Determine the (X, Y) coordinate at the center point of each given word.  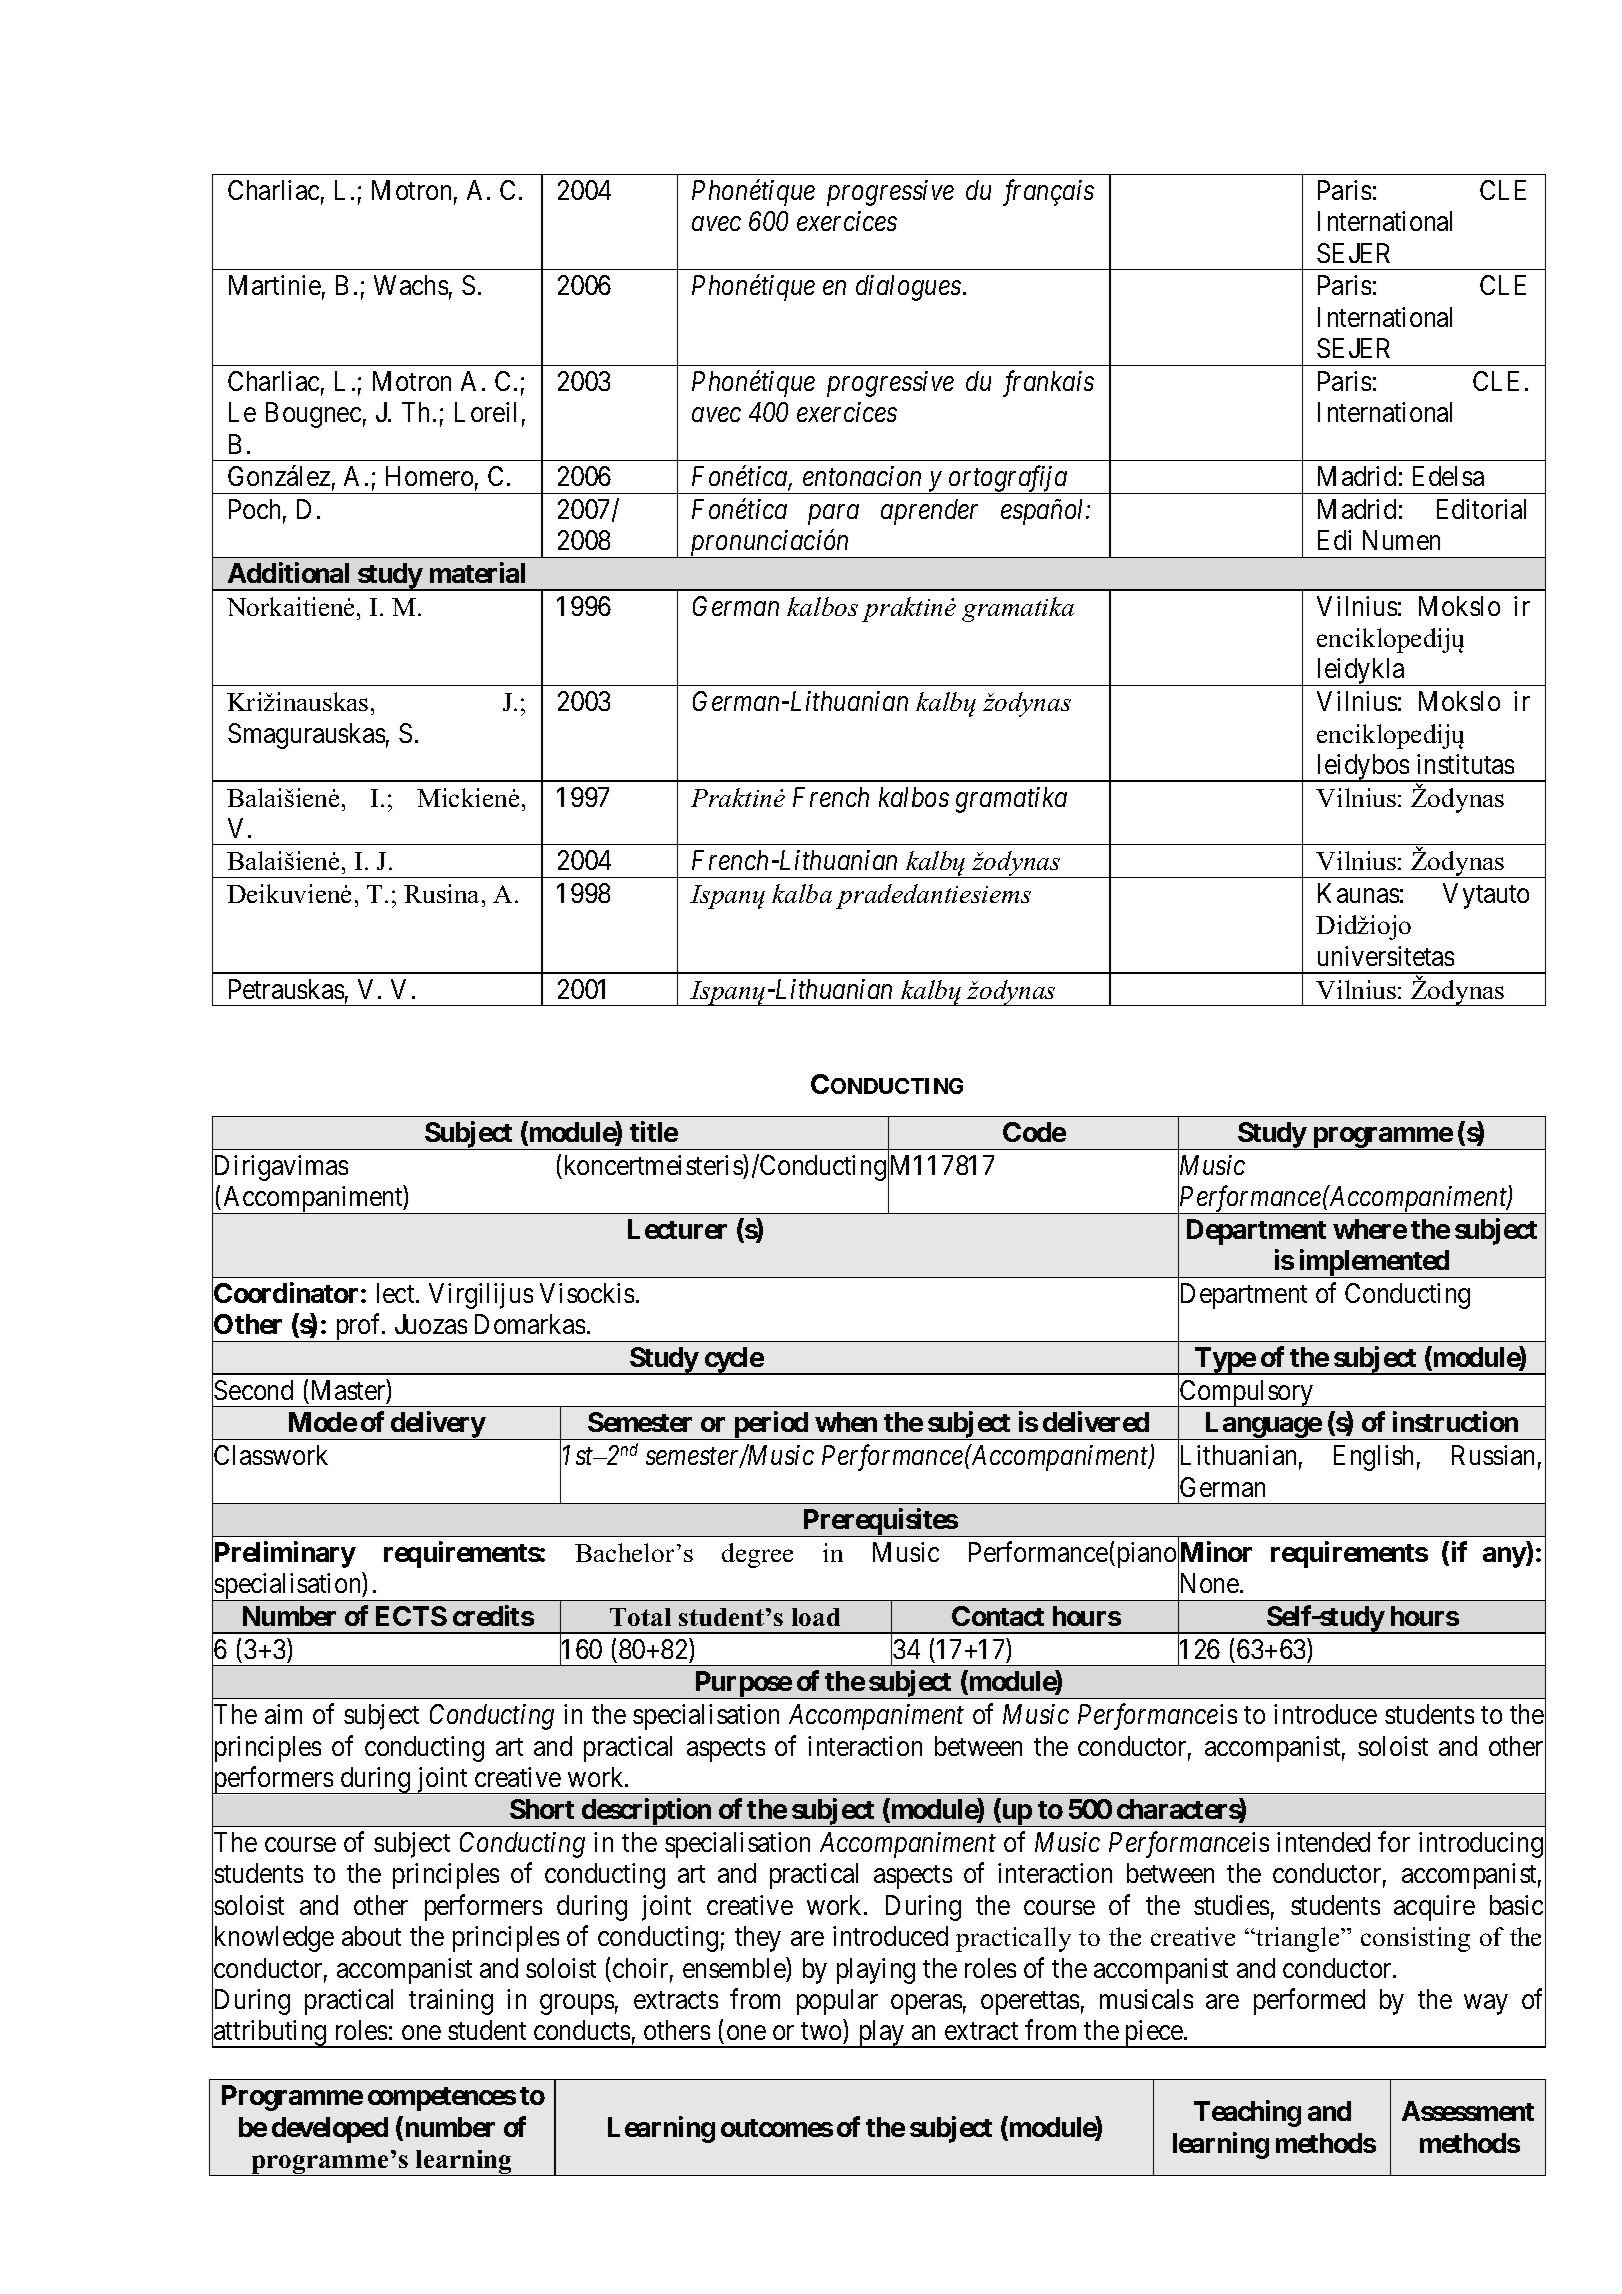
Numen (1401, 540)
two (821, 2031)
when (846, 1422)
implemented (1373, 1264)
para (833, 515)
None (1209, 1585)
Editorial (1481, 509)
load (816, 1617)
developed (330, 2130)
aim (283, 1714)
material (477, 572)
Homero (429, 476)
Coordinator (286, 1292)
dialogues (908, 288)
